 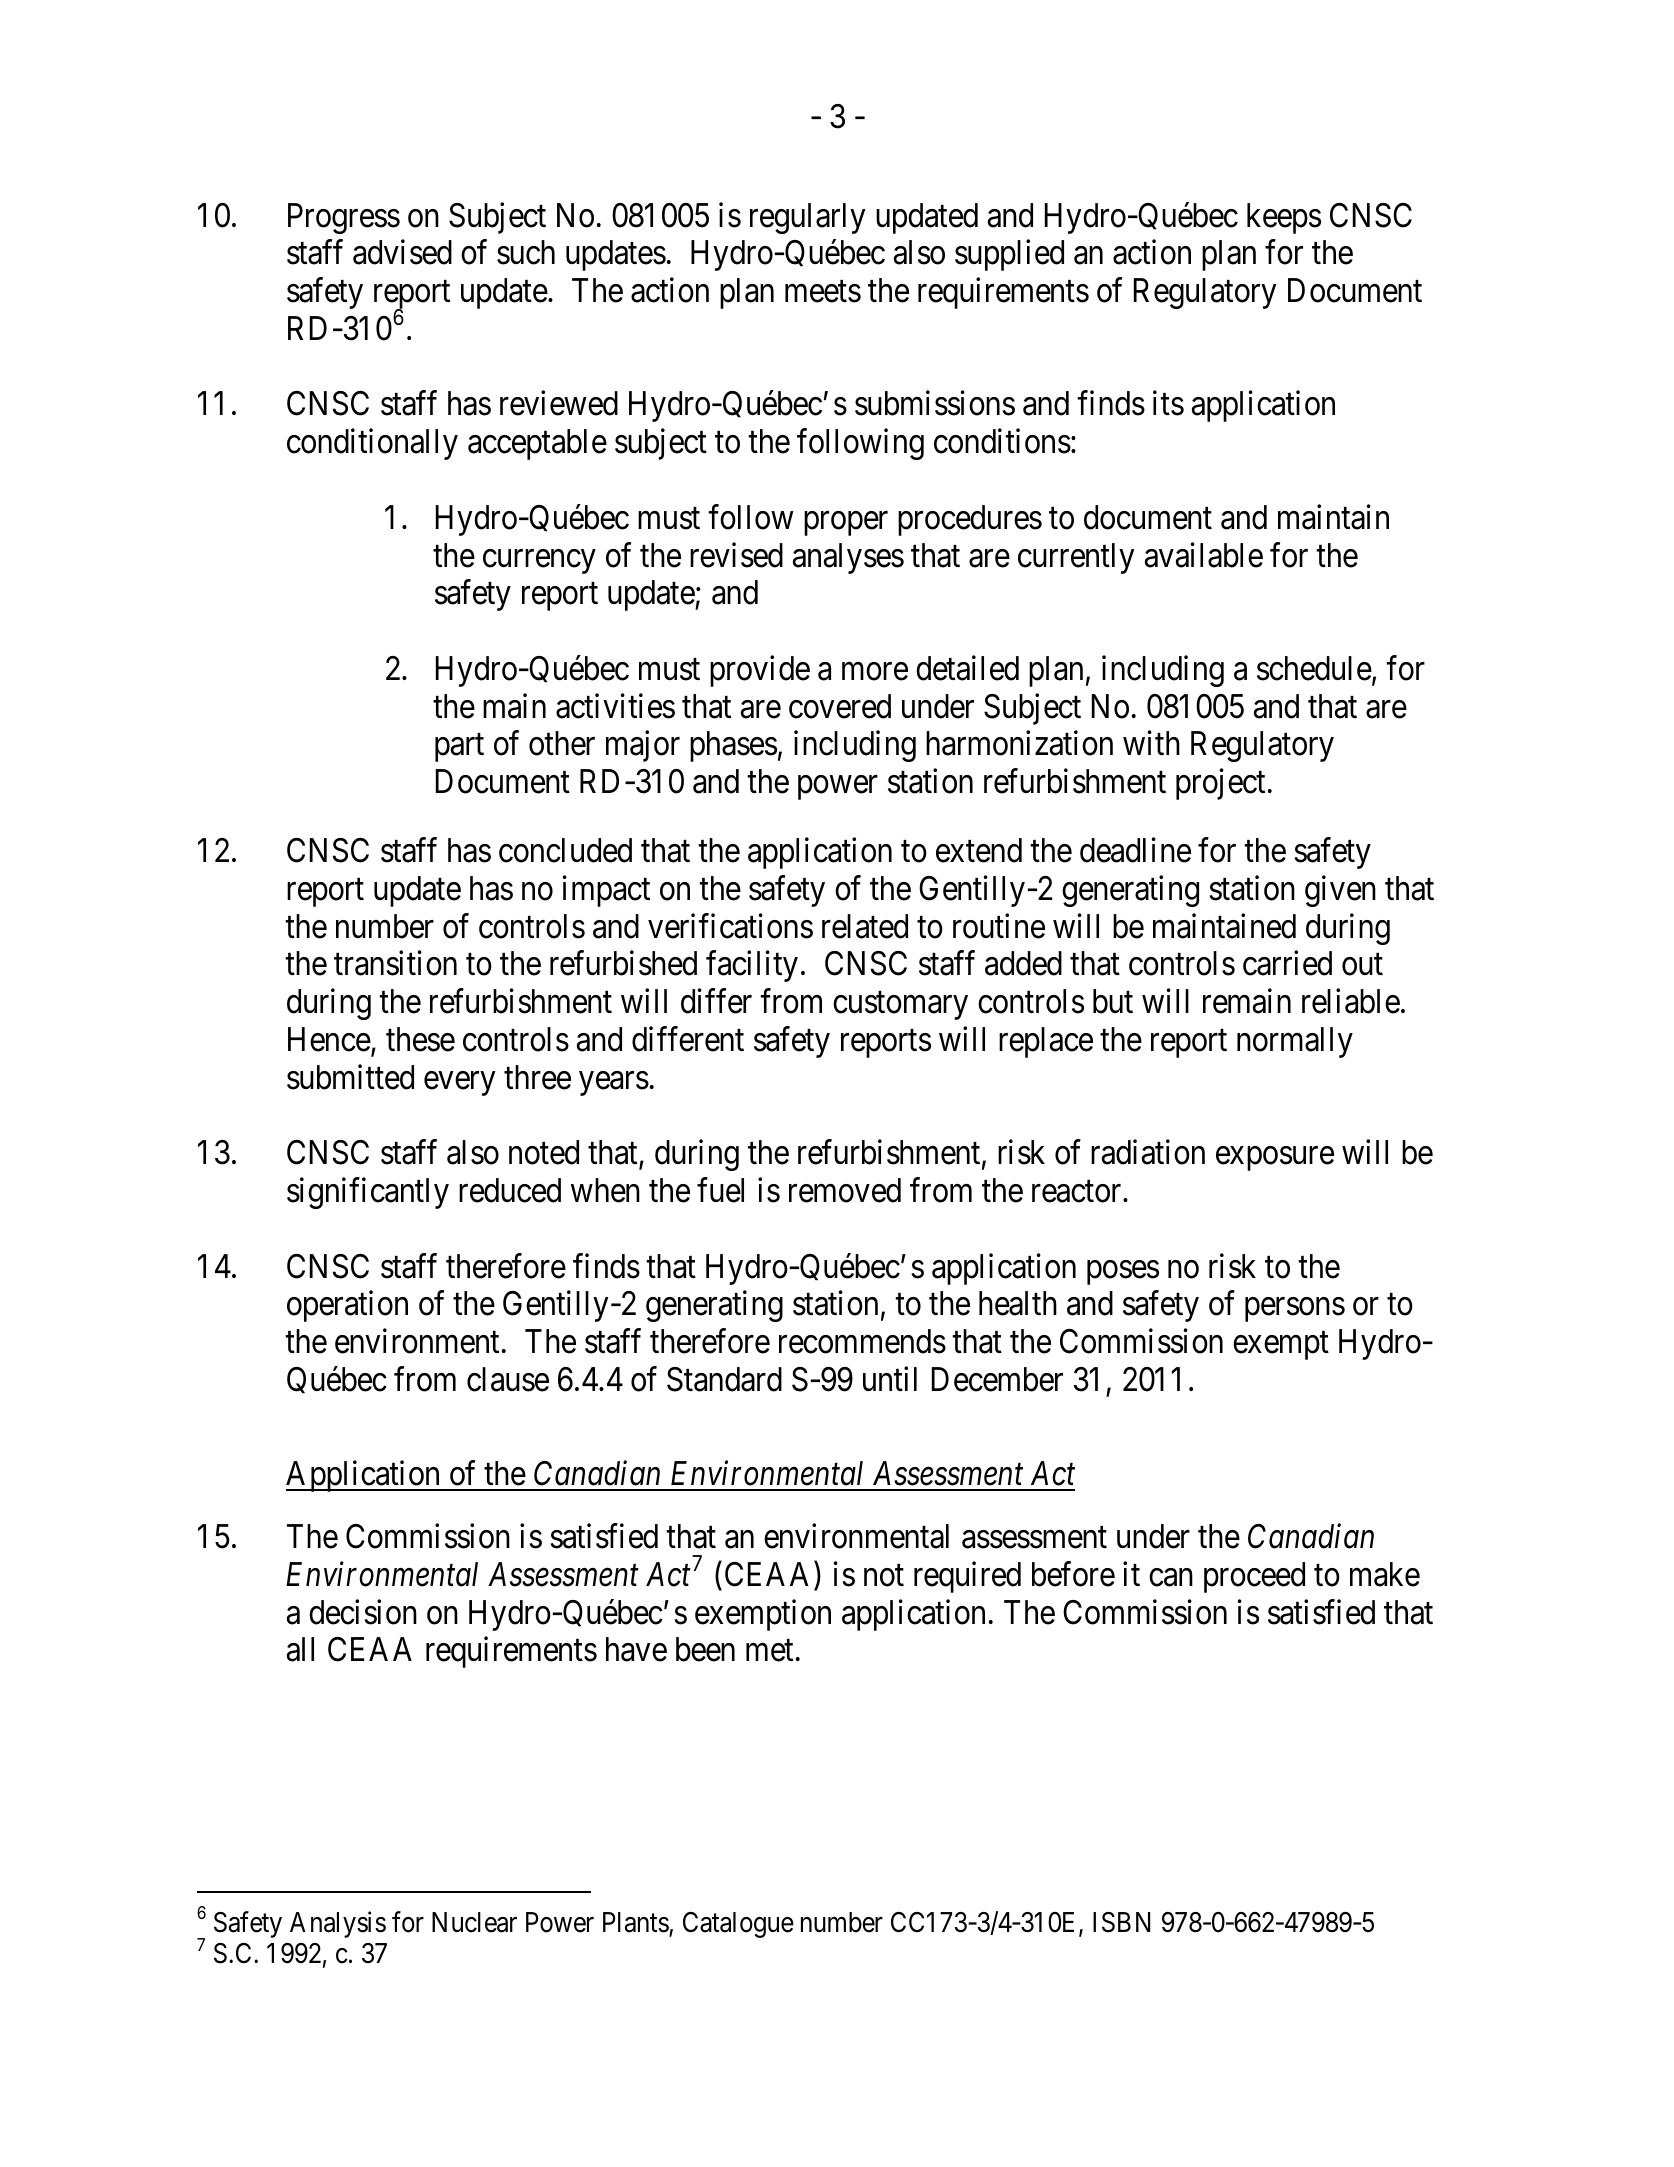 What do you see at coordinates (1254, 1577) in the screenshot?
I see `proceed` at bounding box center [1254, 1577].
